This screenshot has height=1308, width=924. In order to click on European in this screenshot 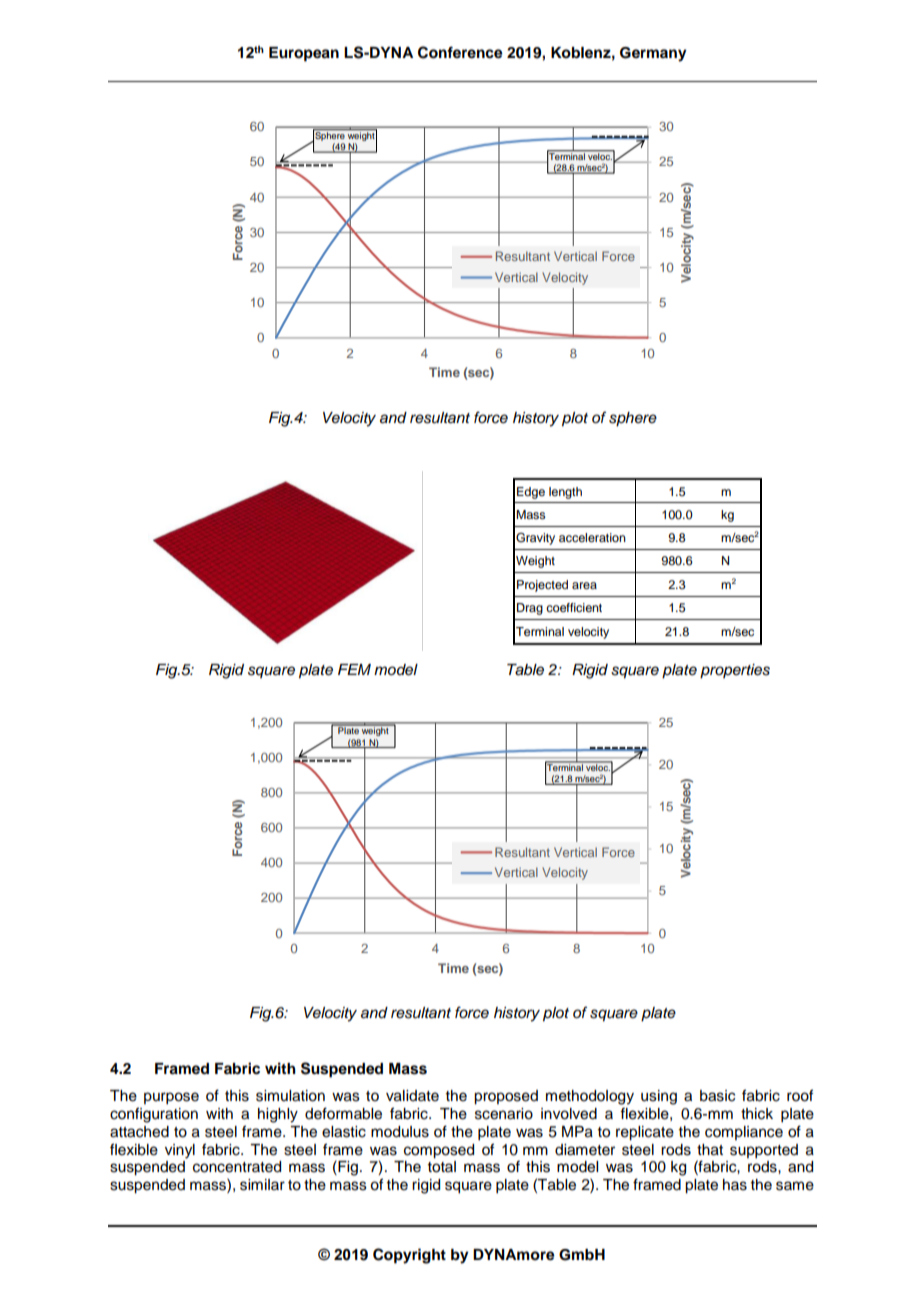, I will do `click(304, 54)`.
